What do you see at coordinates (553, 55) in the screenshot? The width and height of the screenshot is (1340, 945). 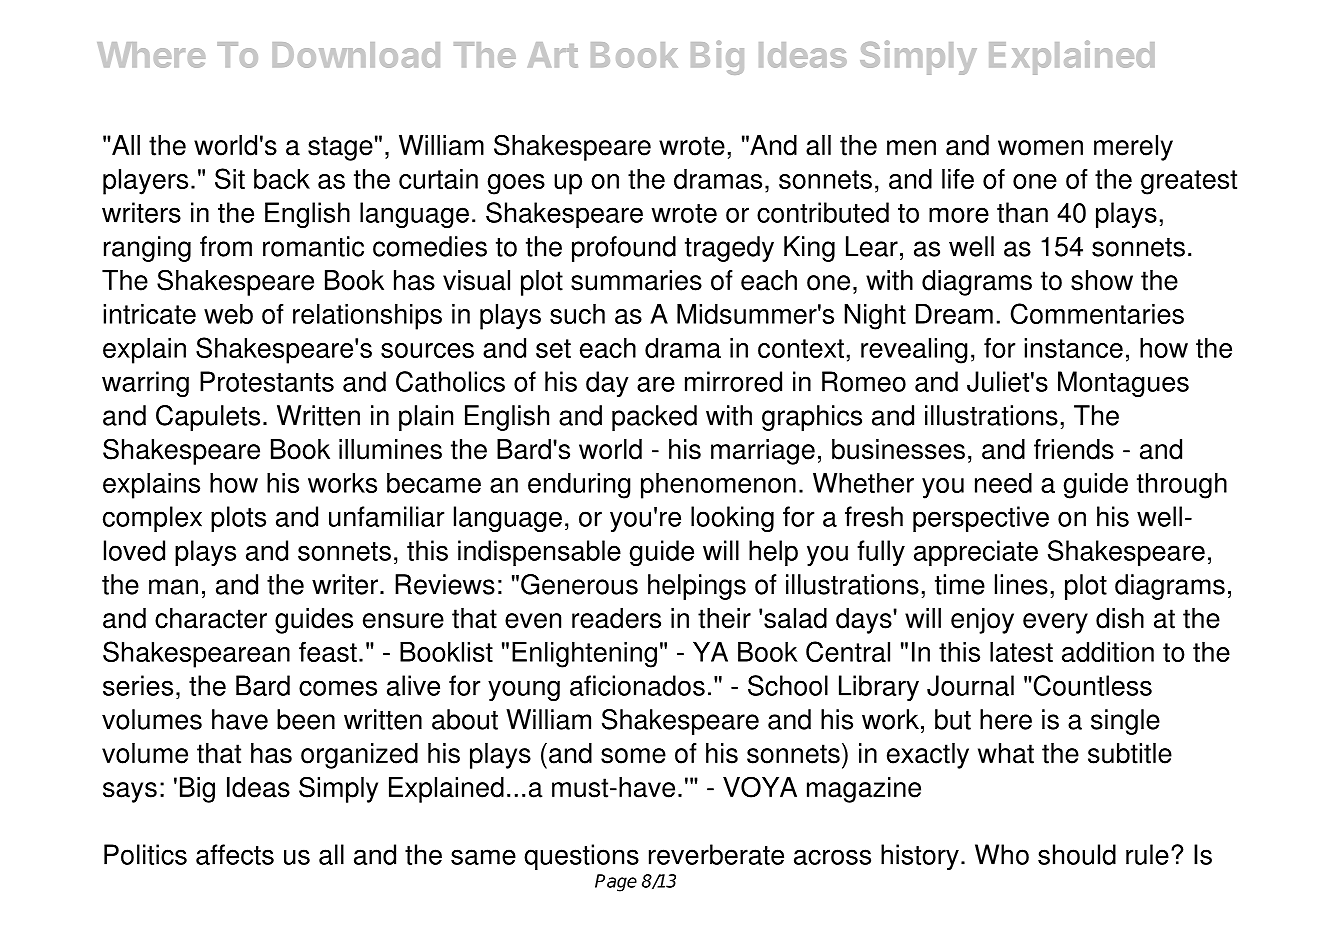 I see `Art` at bounding box center [553, 55].
